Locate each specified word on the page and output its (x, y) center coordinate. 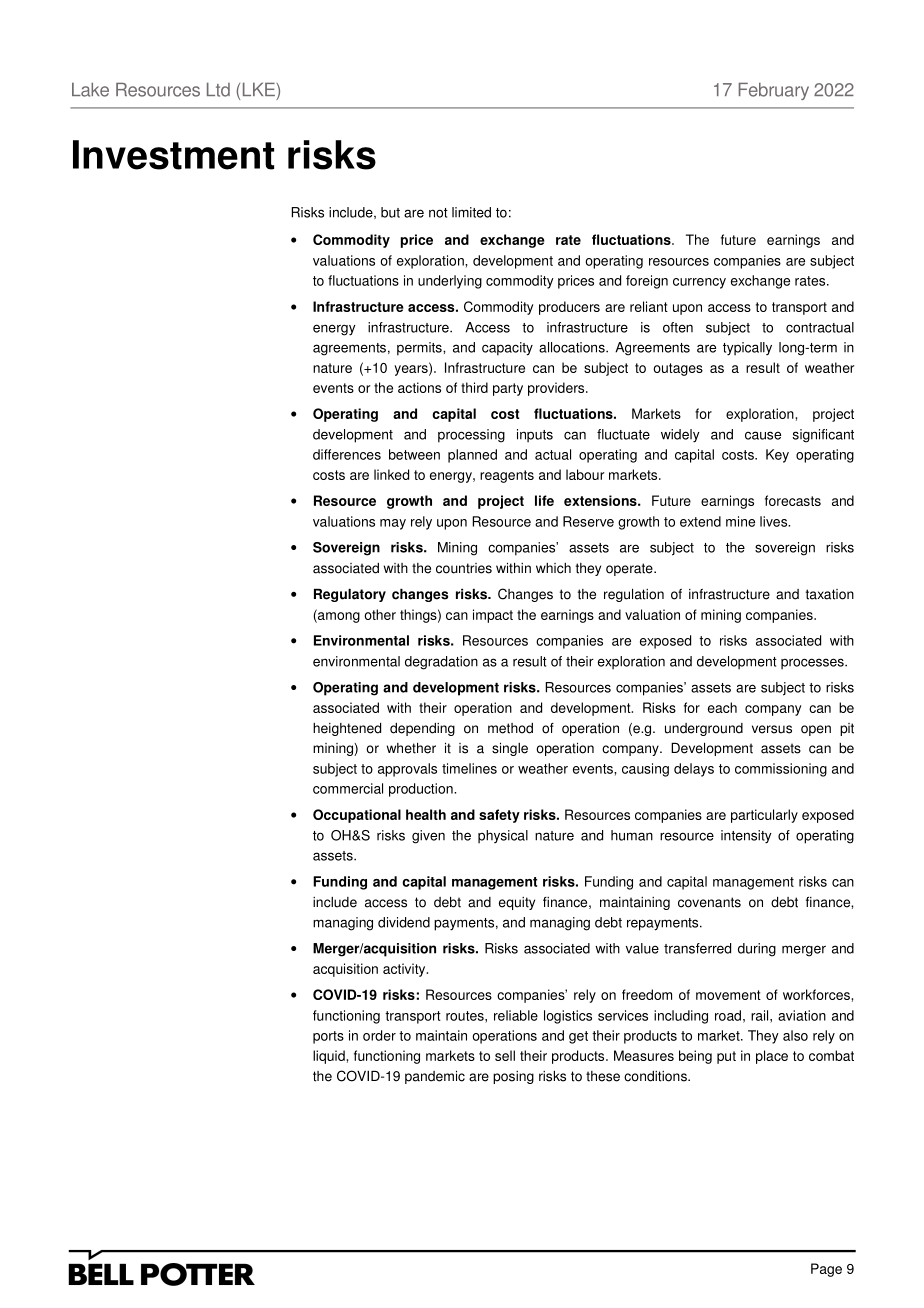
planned (472, 456)
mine (740, 521)
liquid (330, 1057)
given (428, 837)
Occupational (357, 816)
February (774, 91)
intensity (746, 837)
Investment (173, 155)
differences (347, 454)
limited (471, 212)
